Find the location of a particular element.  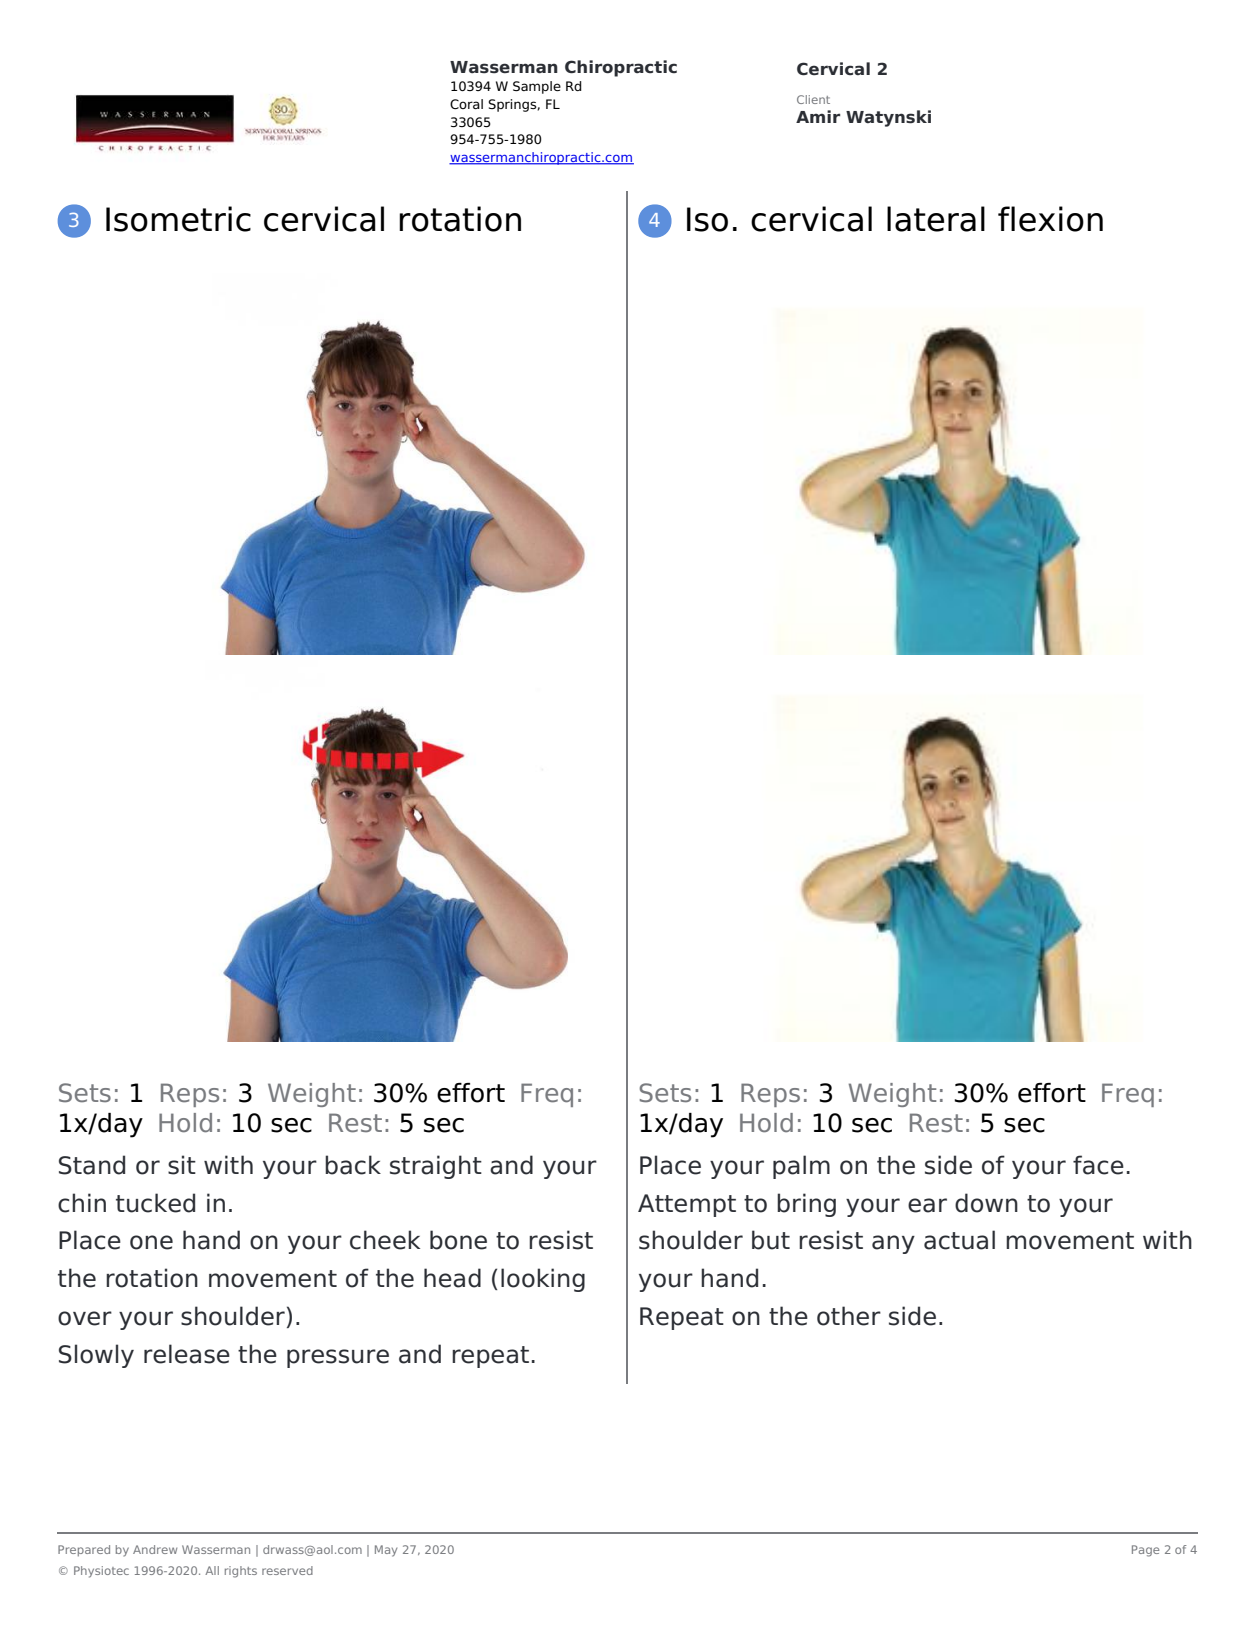

Amir is located at coordinates (818, 116).
